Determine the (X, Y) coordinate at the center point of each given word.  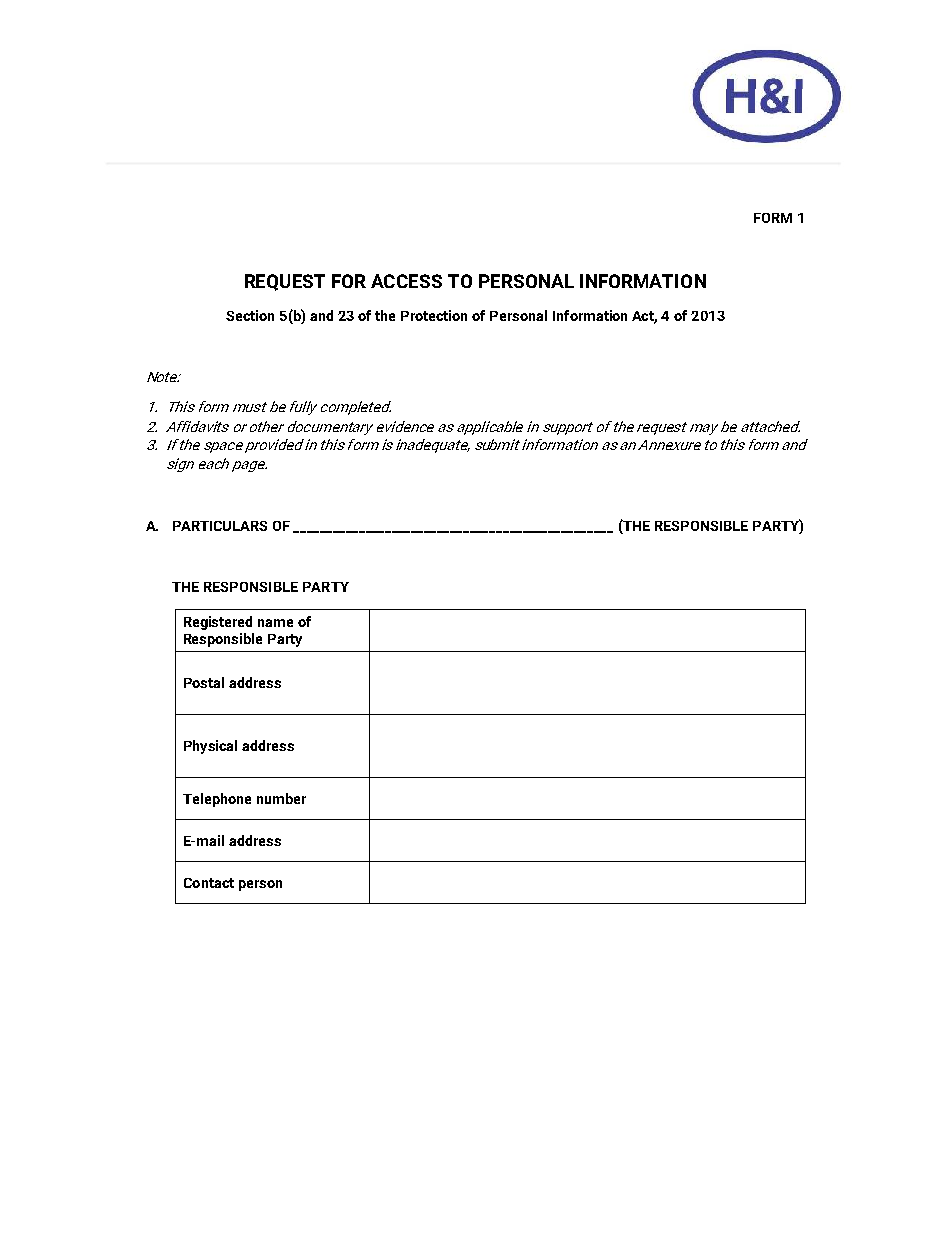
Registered (218, 623)
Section (250, 315)
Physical (210, 747)
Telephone (217, 800)
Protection (434, 315)
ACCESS (406, 281)
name (275, 623)
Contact (209, 883)
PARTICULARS (220, 526)
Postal (204, 682)
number (281, 798)
